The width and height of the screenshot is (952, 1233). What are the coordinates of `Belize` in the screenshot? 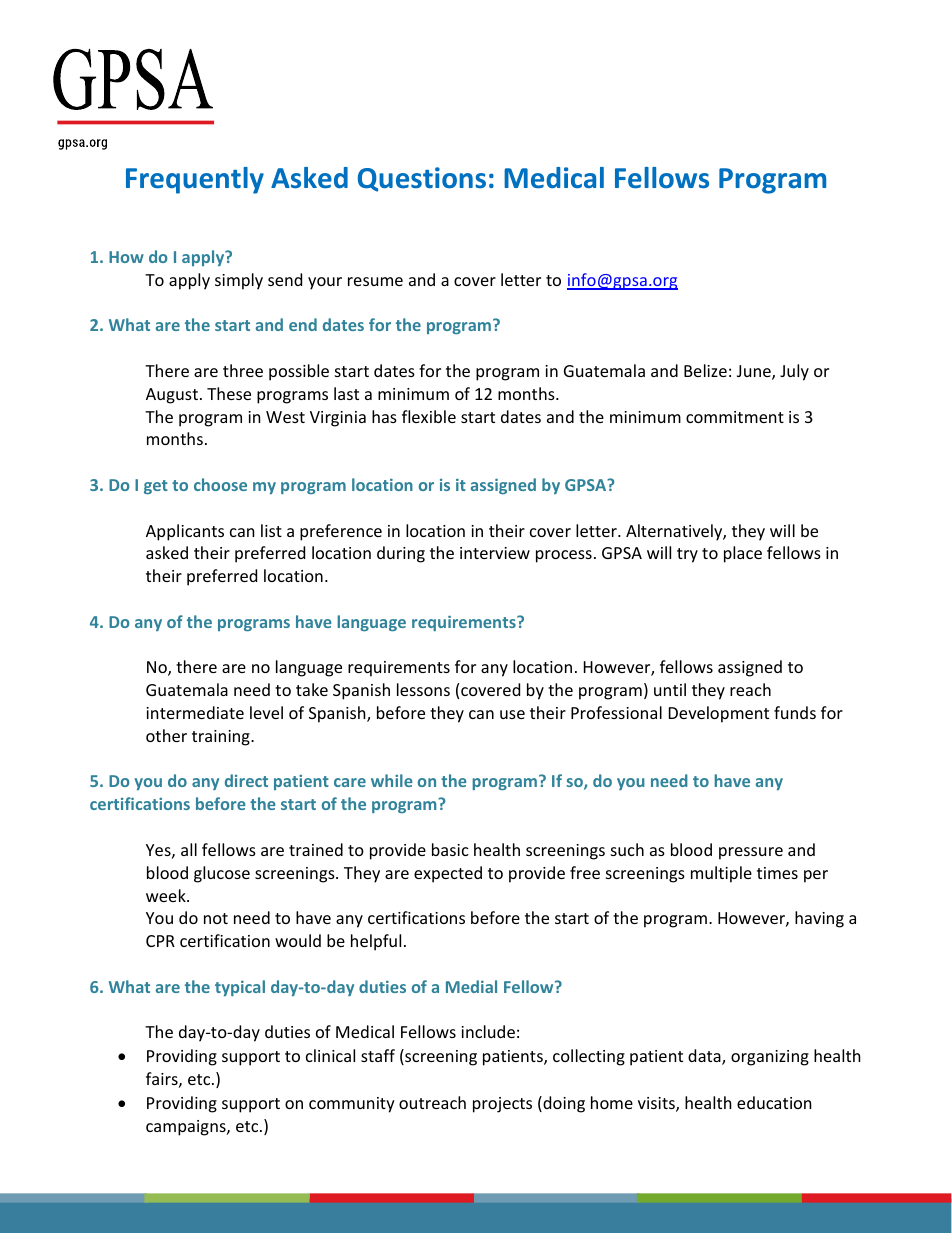 It's located at (705, 370).
